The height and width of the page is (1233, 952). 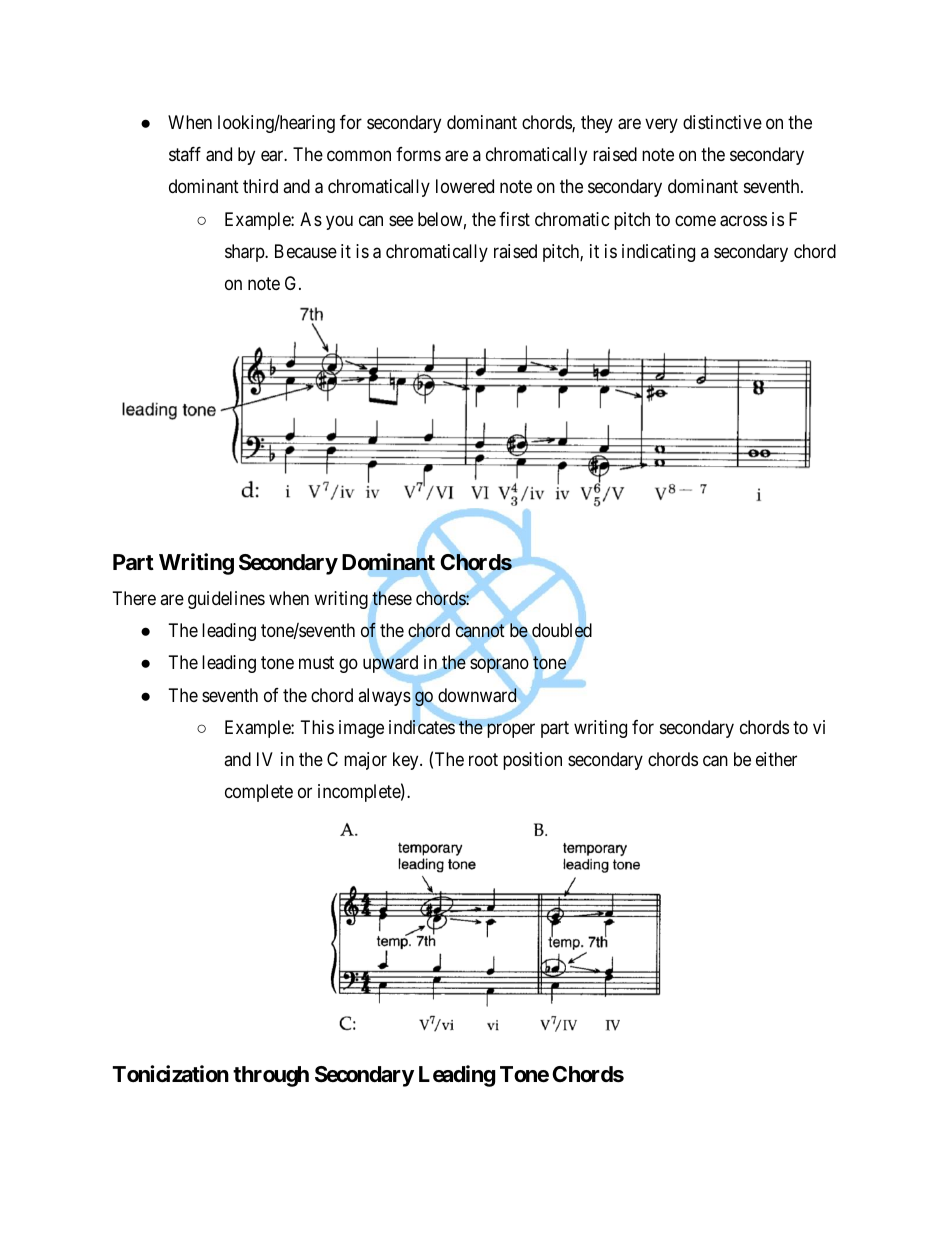 I want to click on cannot, so click(x=480, y=631).
